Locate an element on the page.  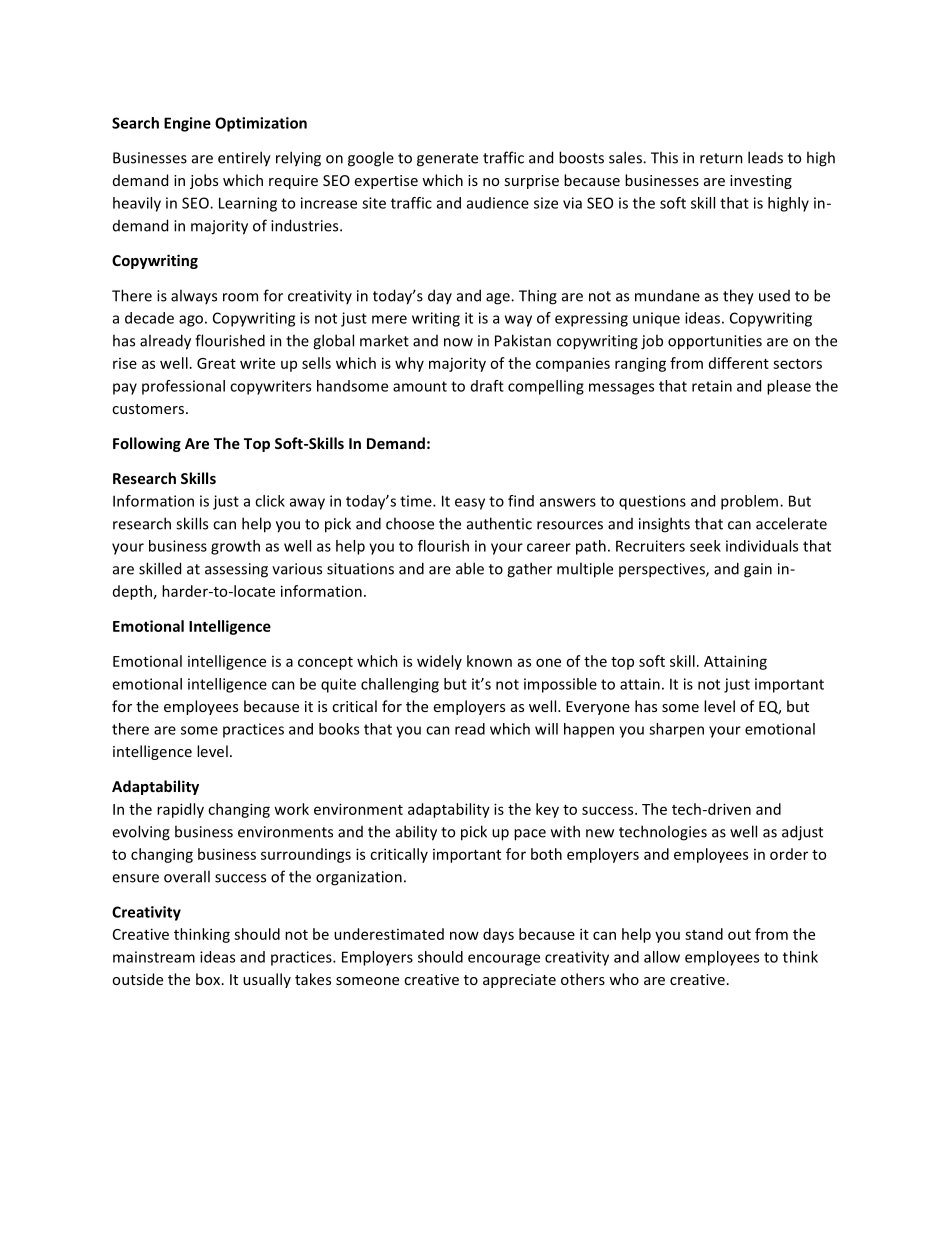
entirely is located at coordinates (244, 159).
